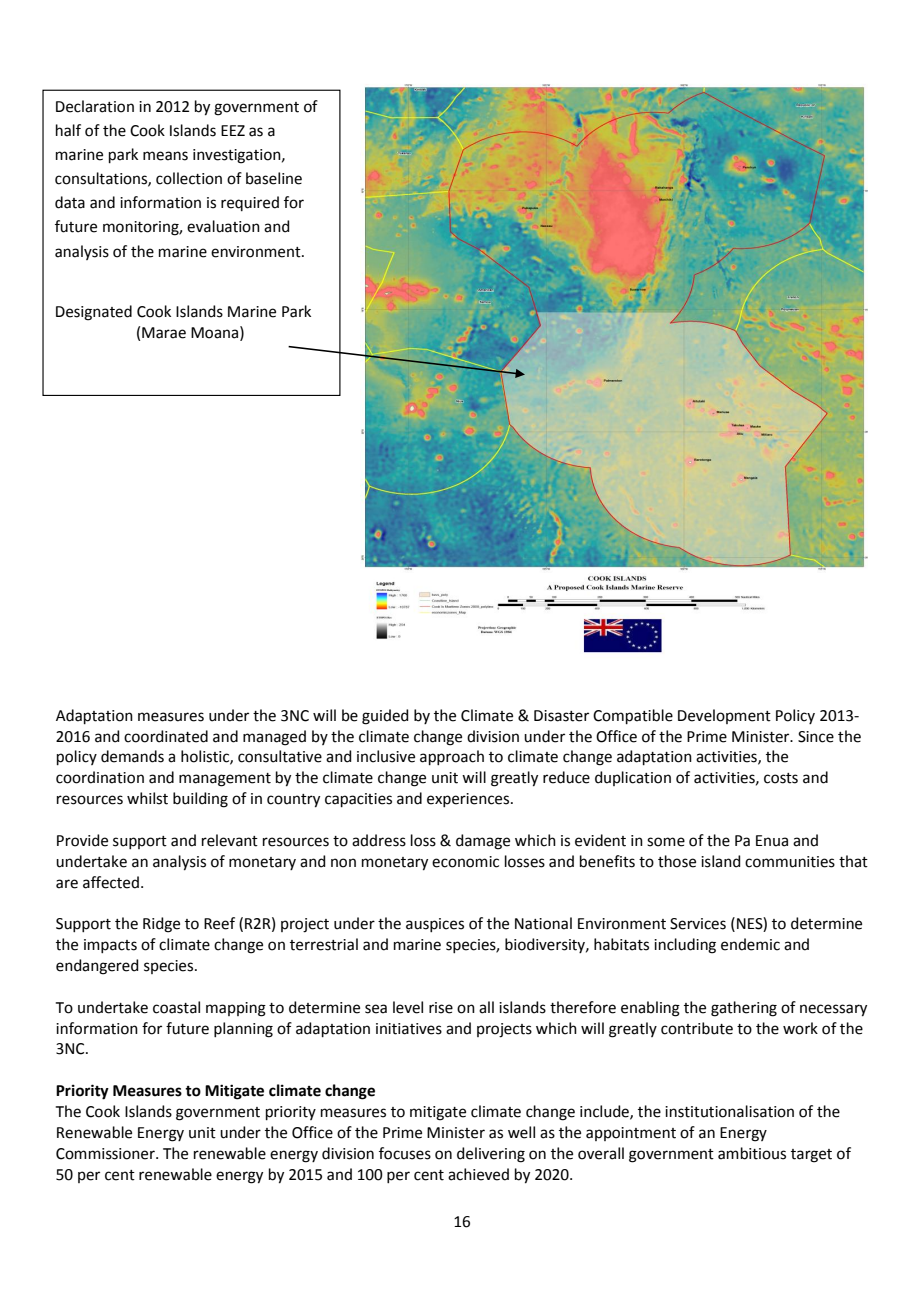 Image resolution: width=924 pixels, height=1308 pixels. I want to click on guided, so click(385, 717).
